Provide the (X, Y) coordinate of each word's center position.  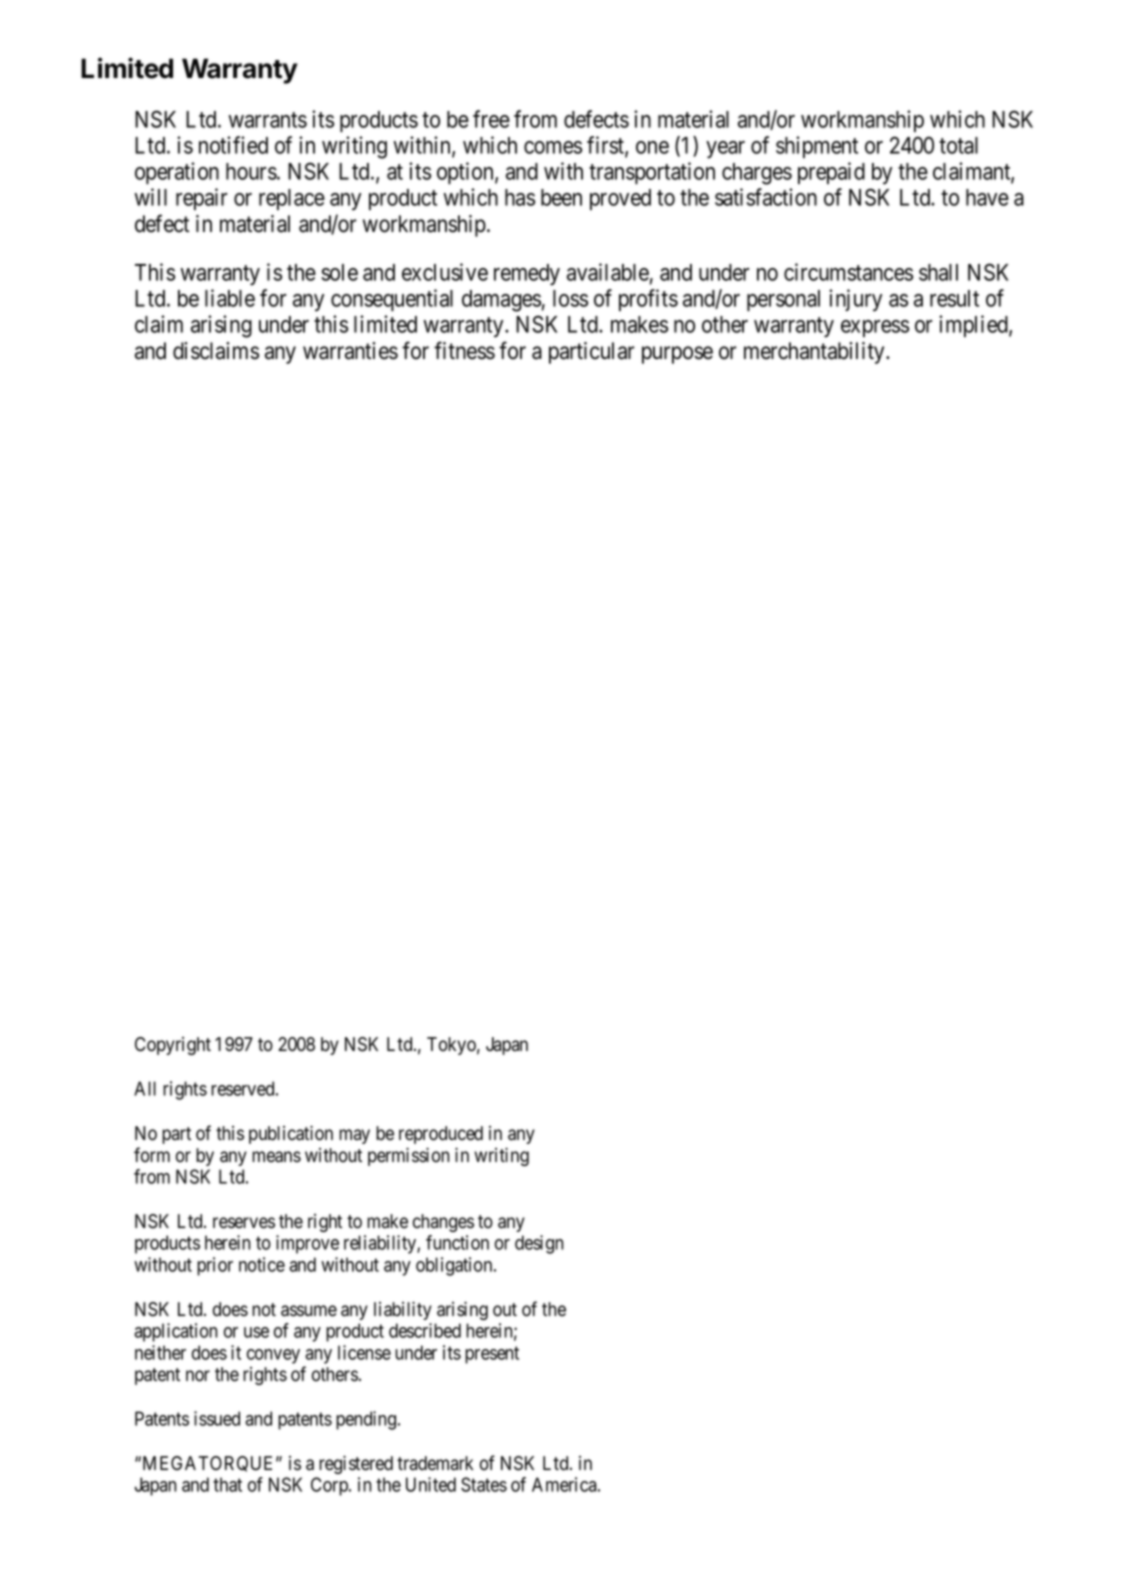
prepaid (831, 173)
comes (553, 147)
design (539, 1244)
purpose (677, 355)
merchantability (815, 353)
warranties (350, 351)
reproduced (441, 1135)
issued (217, 1418)
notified (233, 145)
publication (291, 1134)
